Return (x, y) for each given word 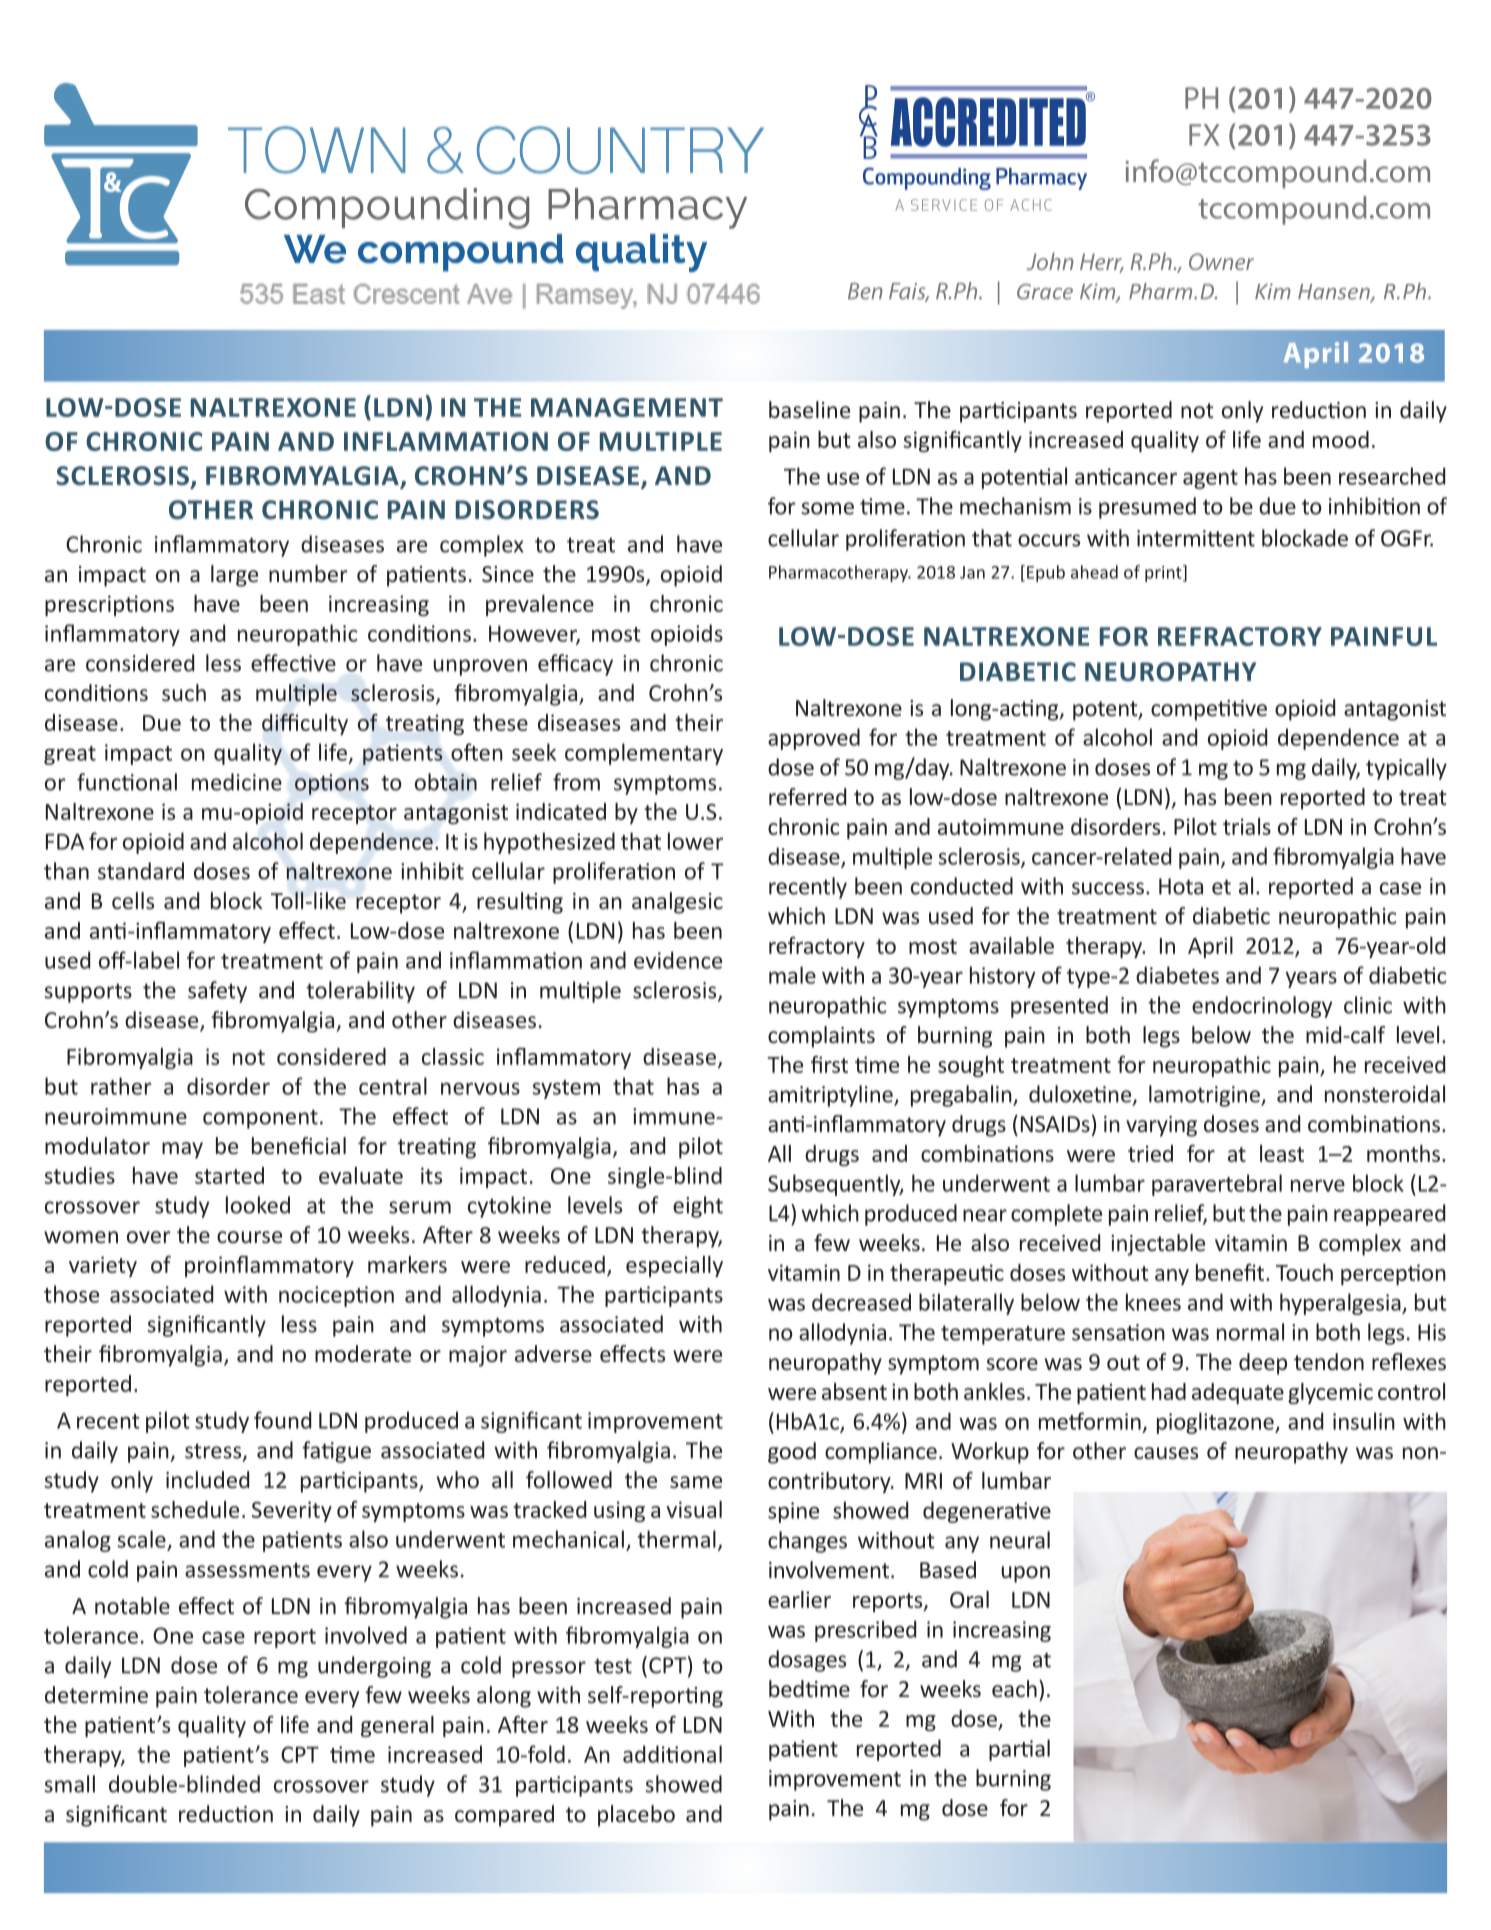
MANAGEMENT (627, 407)
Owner (1221, 261)
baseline (809, 409)
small (69, 1784)
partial (1019, 1750)
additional (672, 1754)
